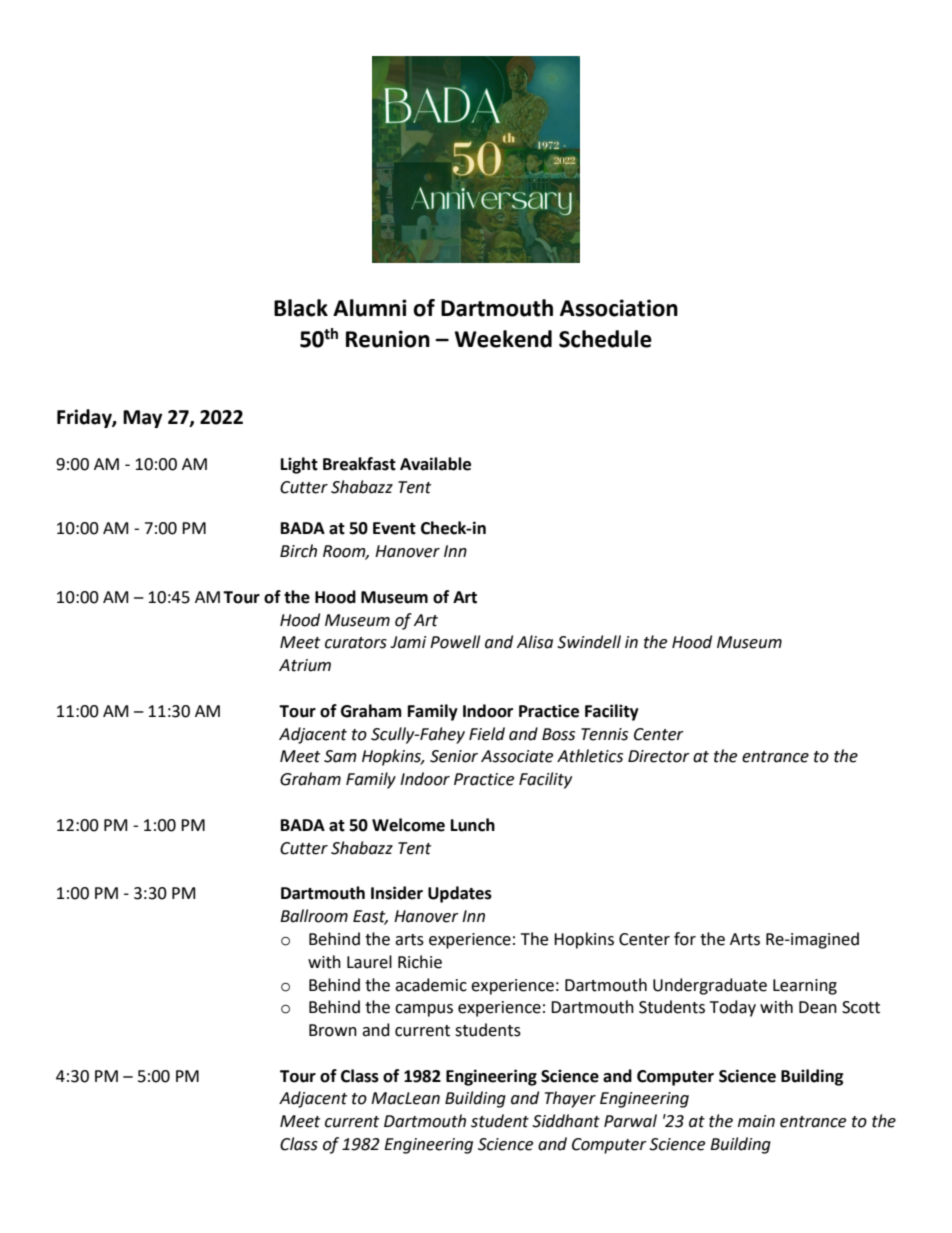 The width and height of the page is (952, 1233). Describe the element at coordinates (298, 551) in the page. I see `Birch` at that location.
